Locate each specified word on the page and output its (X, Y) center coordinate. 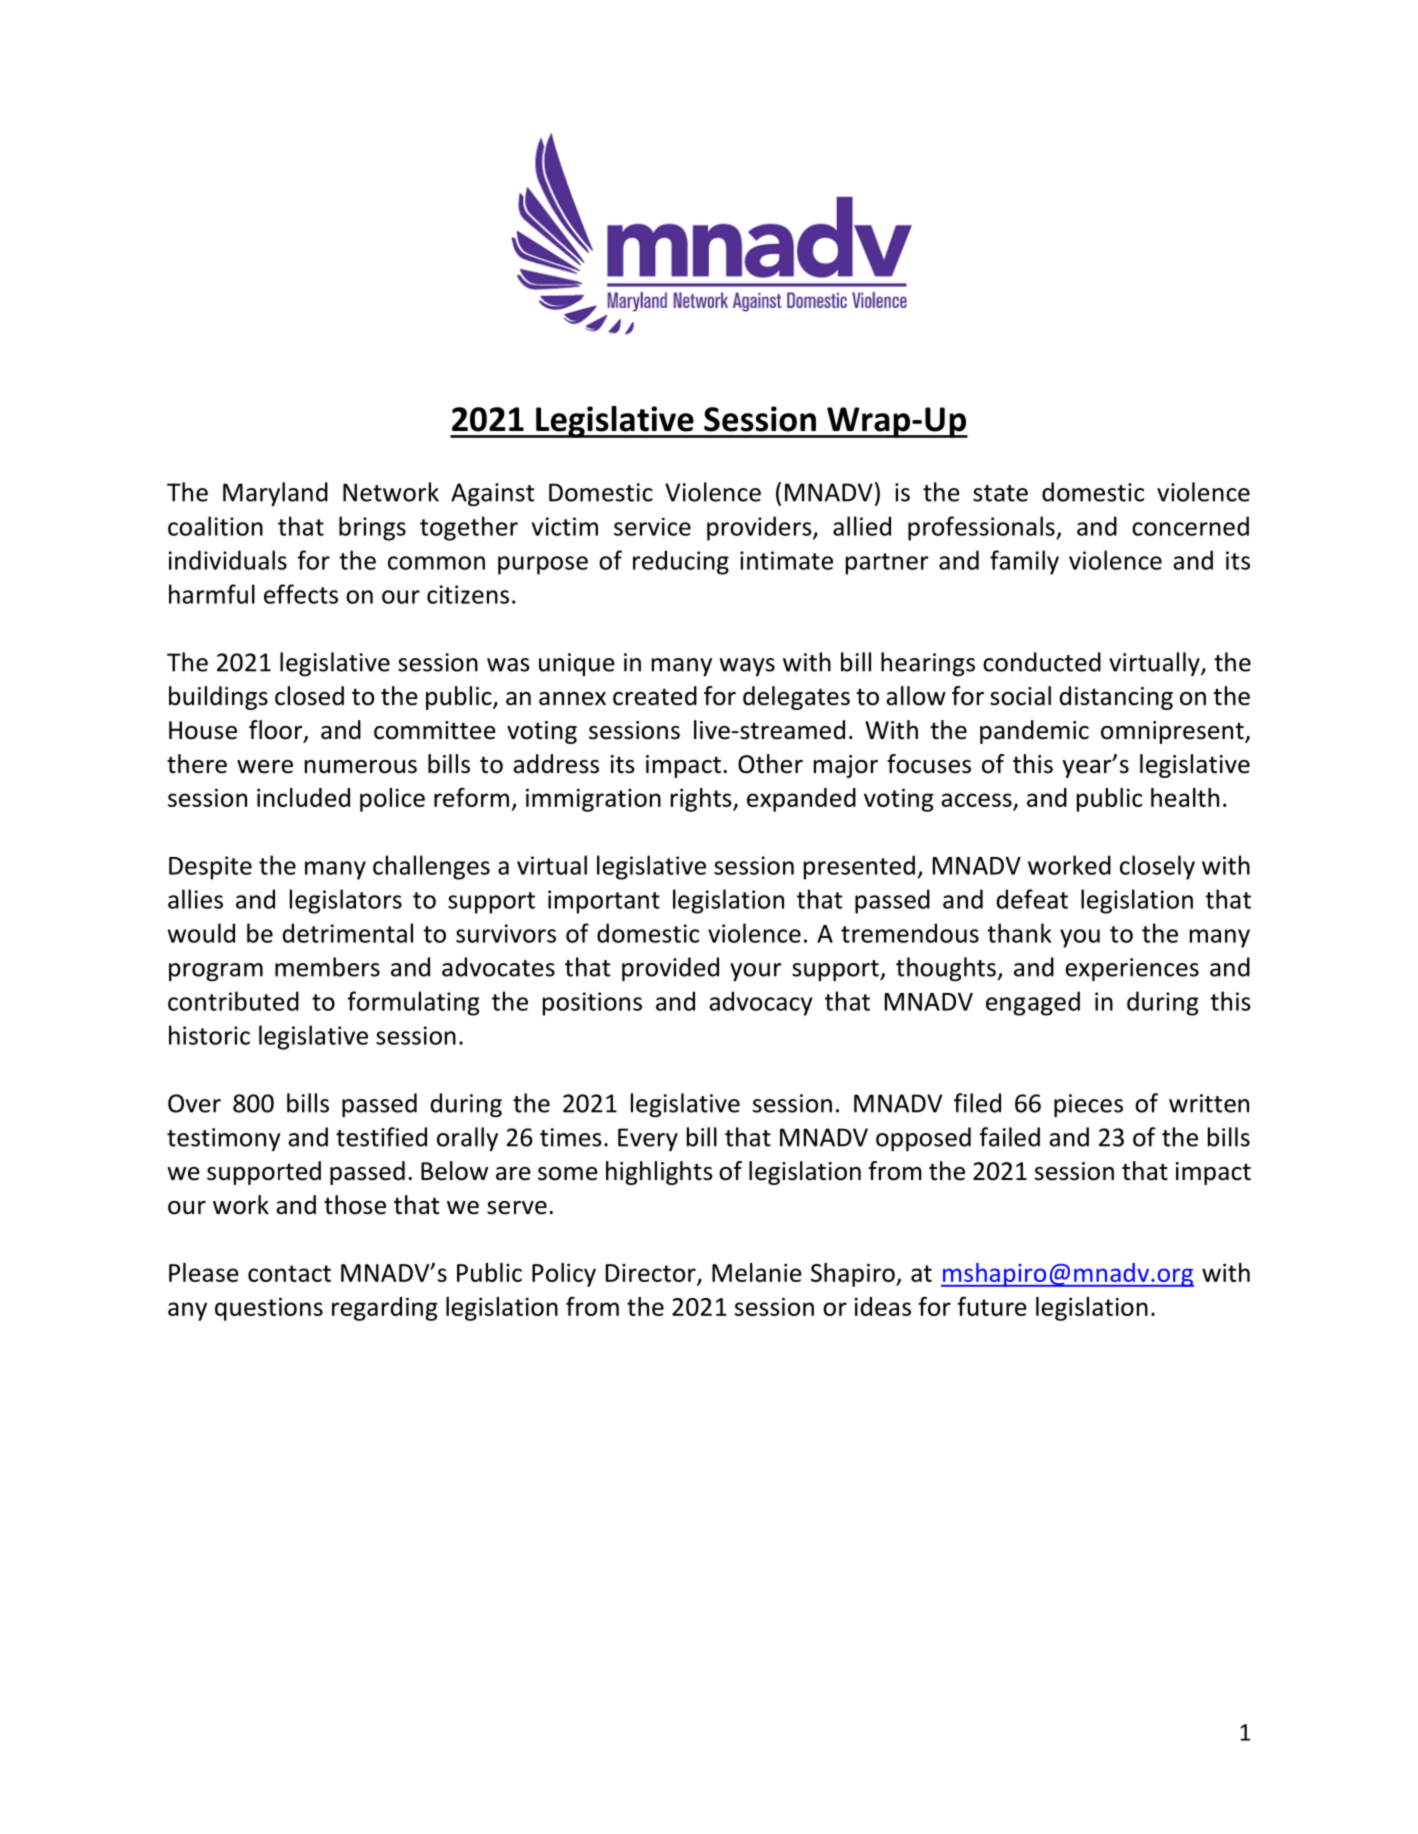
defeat (1032, 899)
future (992, 1306)
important (604, 902)
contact (289, 1273)
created (655, 696)
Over (194, 1103)
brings (372, 528)
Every (648, 1139)
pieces (1088, 1105)
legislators (346, 901)
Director (652, 1274)
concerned (1190, 526)
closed (309, 696)
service (652, 527)
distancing (1116, 698)
